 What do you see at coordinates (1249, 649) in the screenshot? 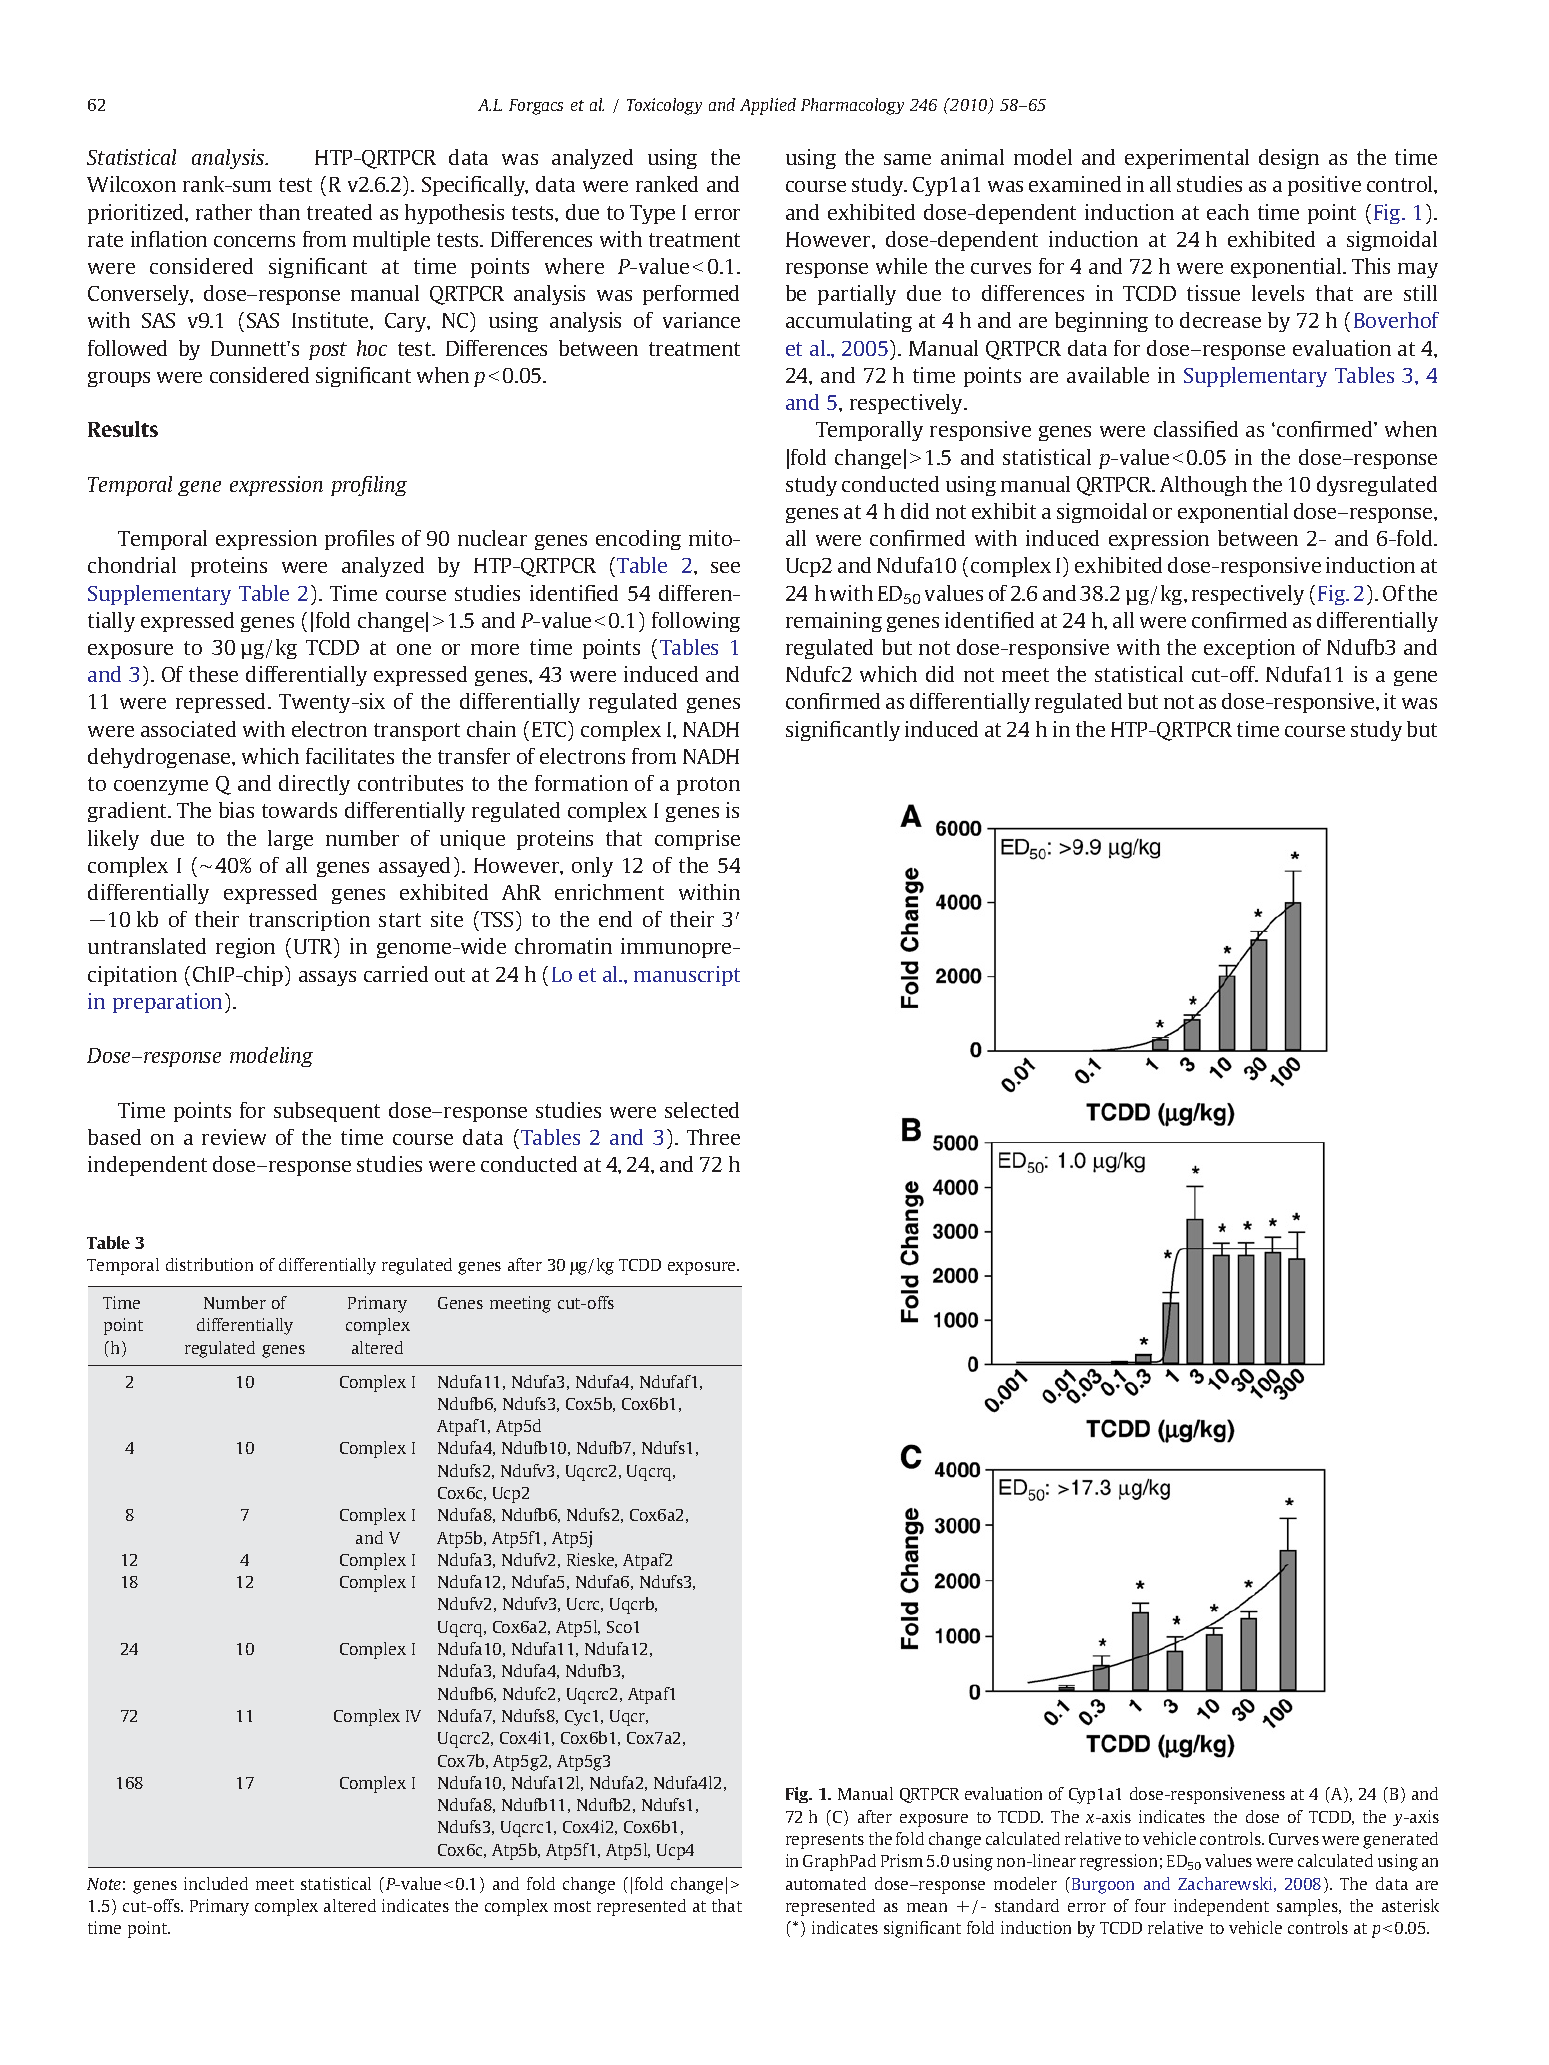
I see `exception` at bounding box center [1249, 649].
